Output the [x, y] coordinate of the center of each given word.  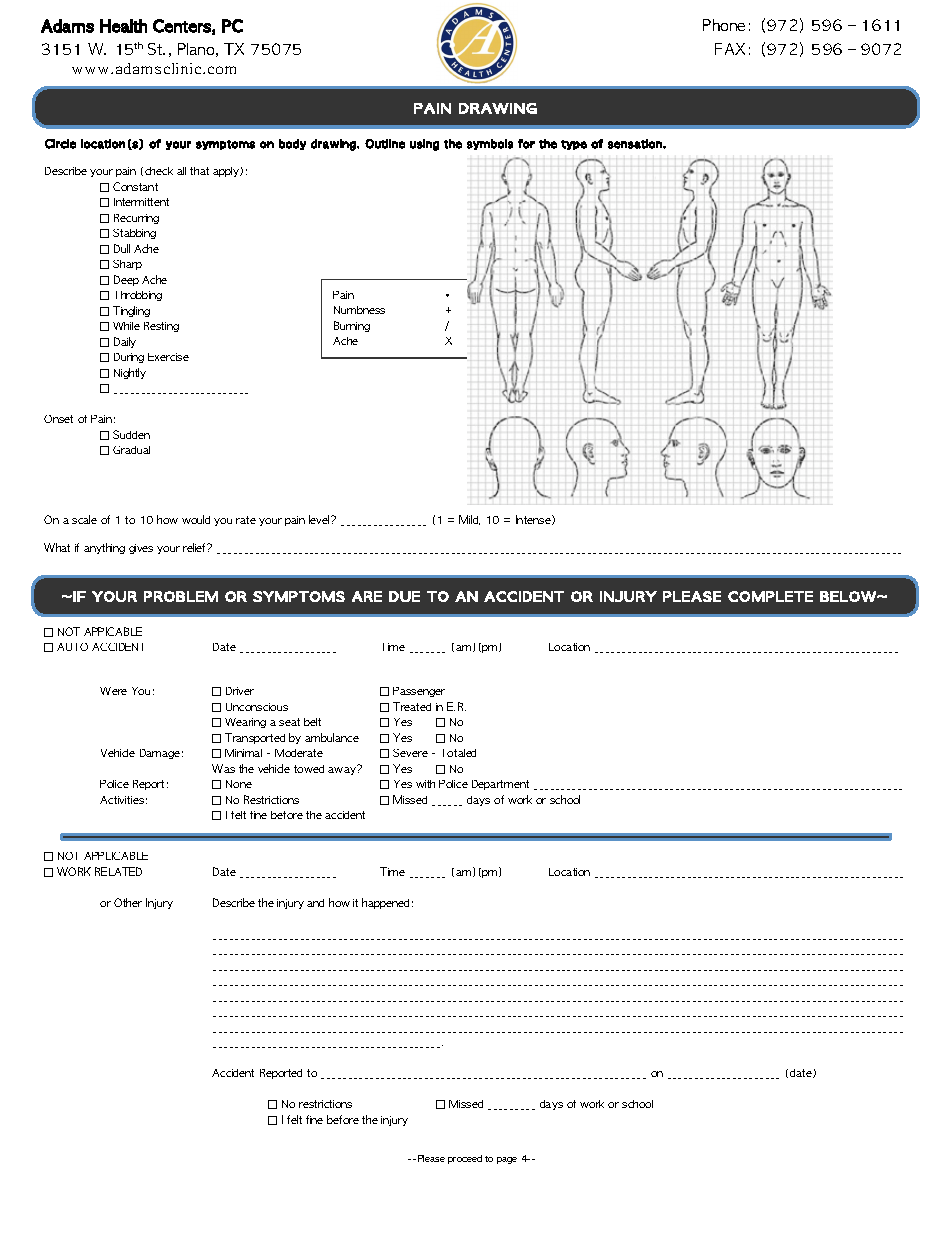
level [320, 519]
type [574, 145]
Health [123, 26]
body [292, 144]
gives [141, 549]
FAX [730, 49]
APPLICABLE [116, 856]
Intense [534, 520]
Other [128, 902]
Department [500, 785]
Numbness [359, 310]
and [315, 903]
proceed [465, 1159]
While [126, 326]
